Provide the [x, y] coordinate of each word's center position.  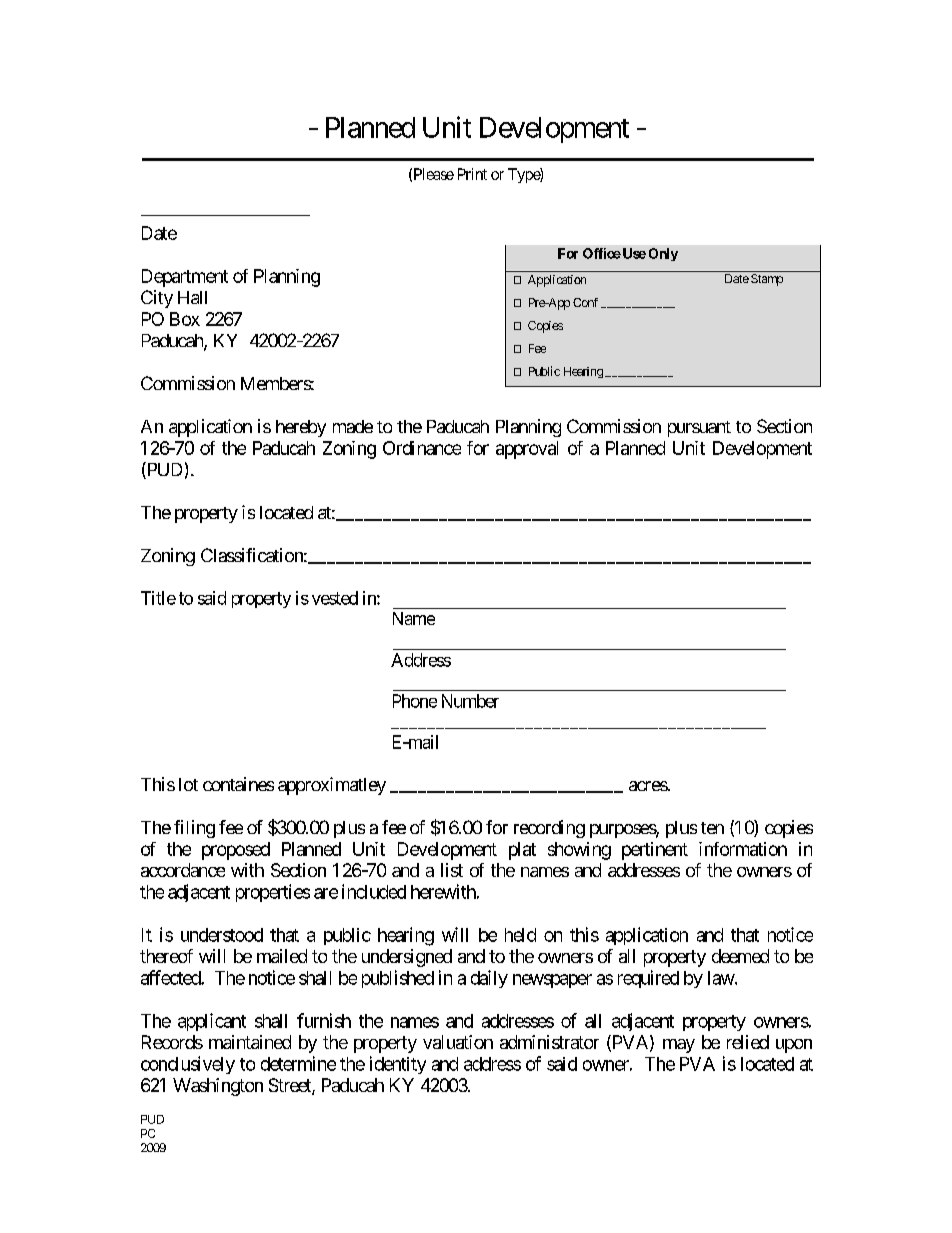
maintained [250, 1042]
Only [663, 254]
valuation [458, 1042]
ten [712, 828]
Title [158, 598]
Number [470, 701]
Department [185, 278]
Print [472, 174]
